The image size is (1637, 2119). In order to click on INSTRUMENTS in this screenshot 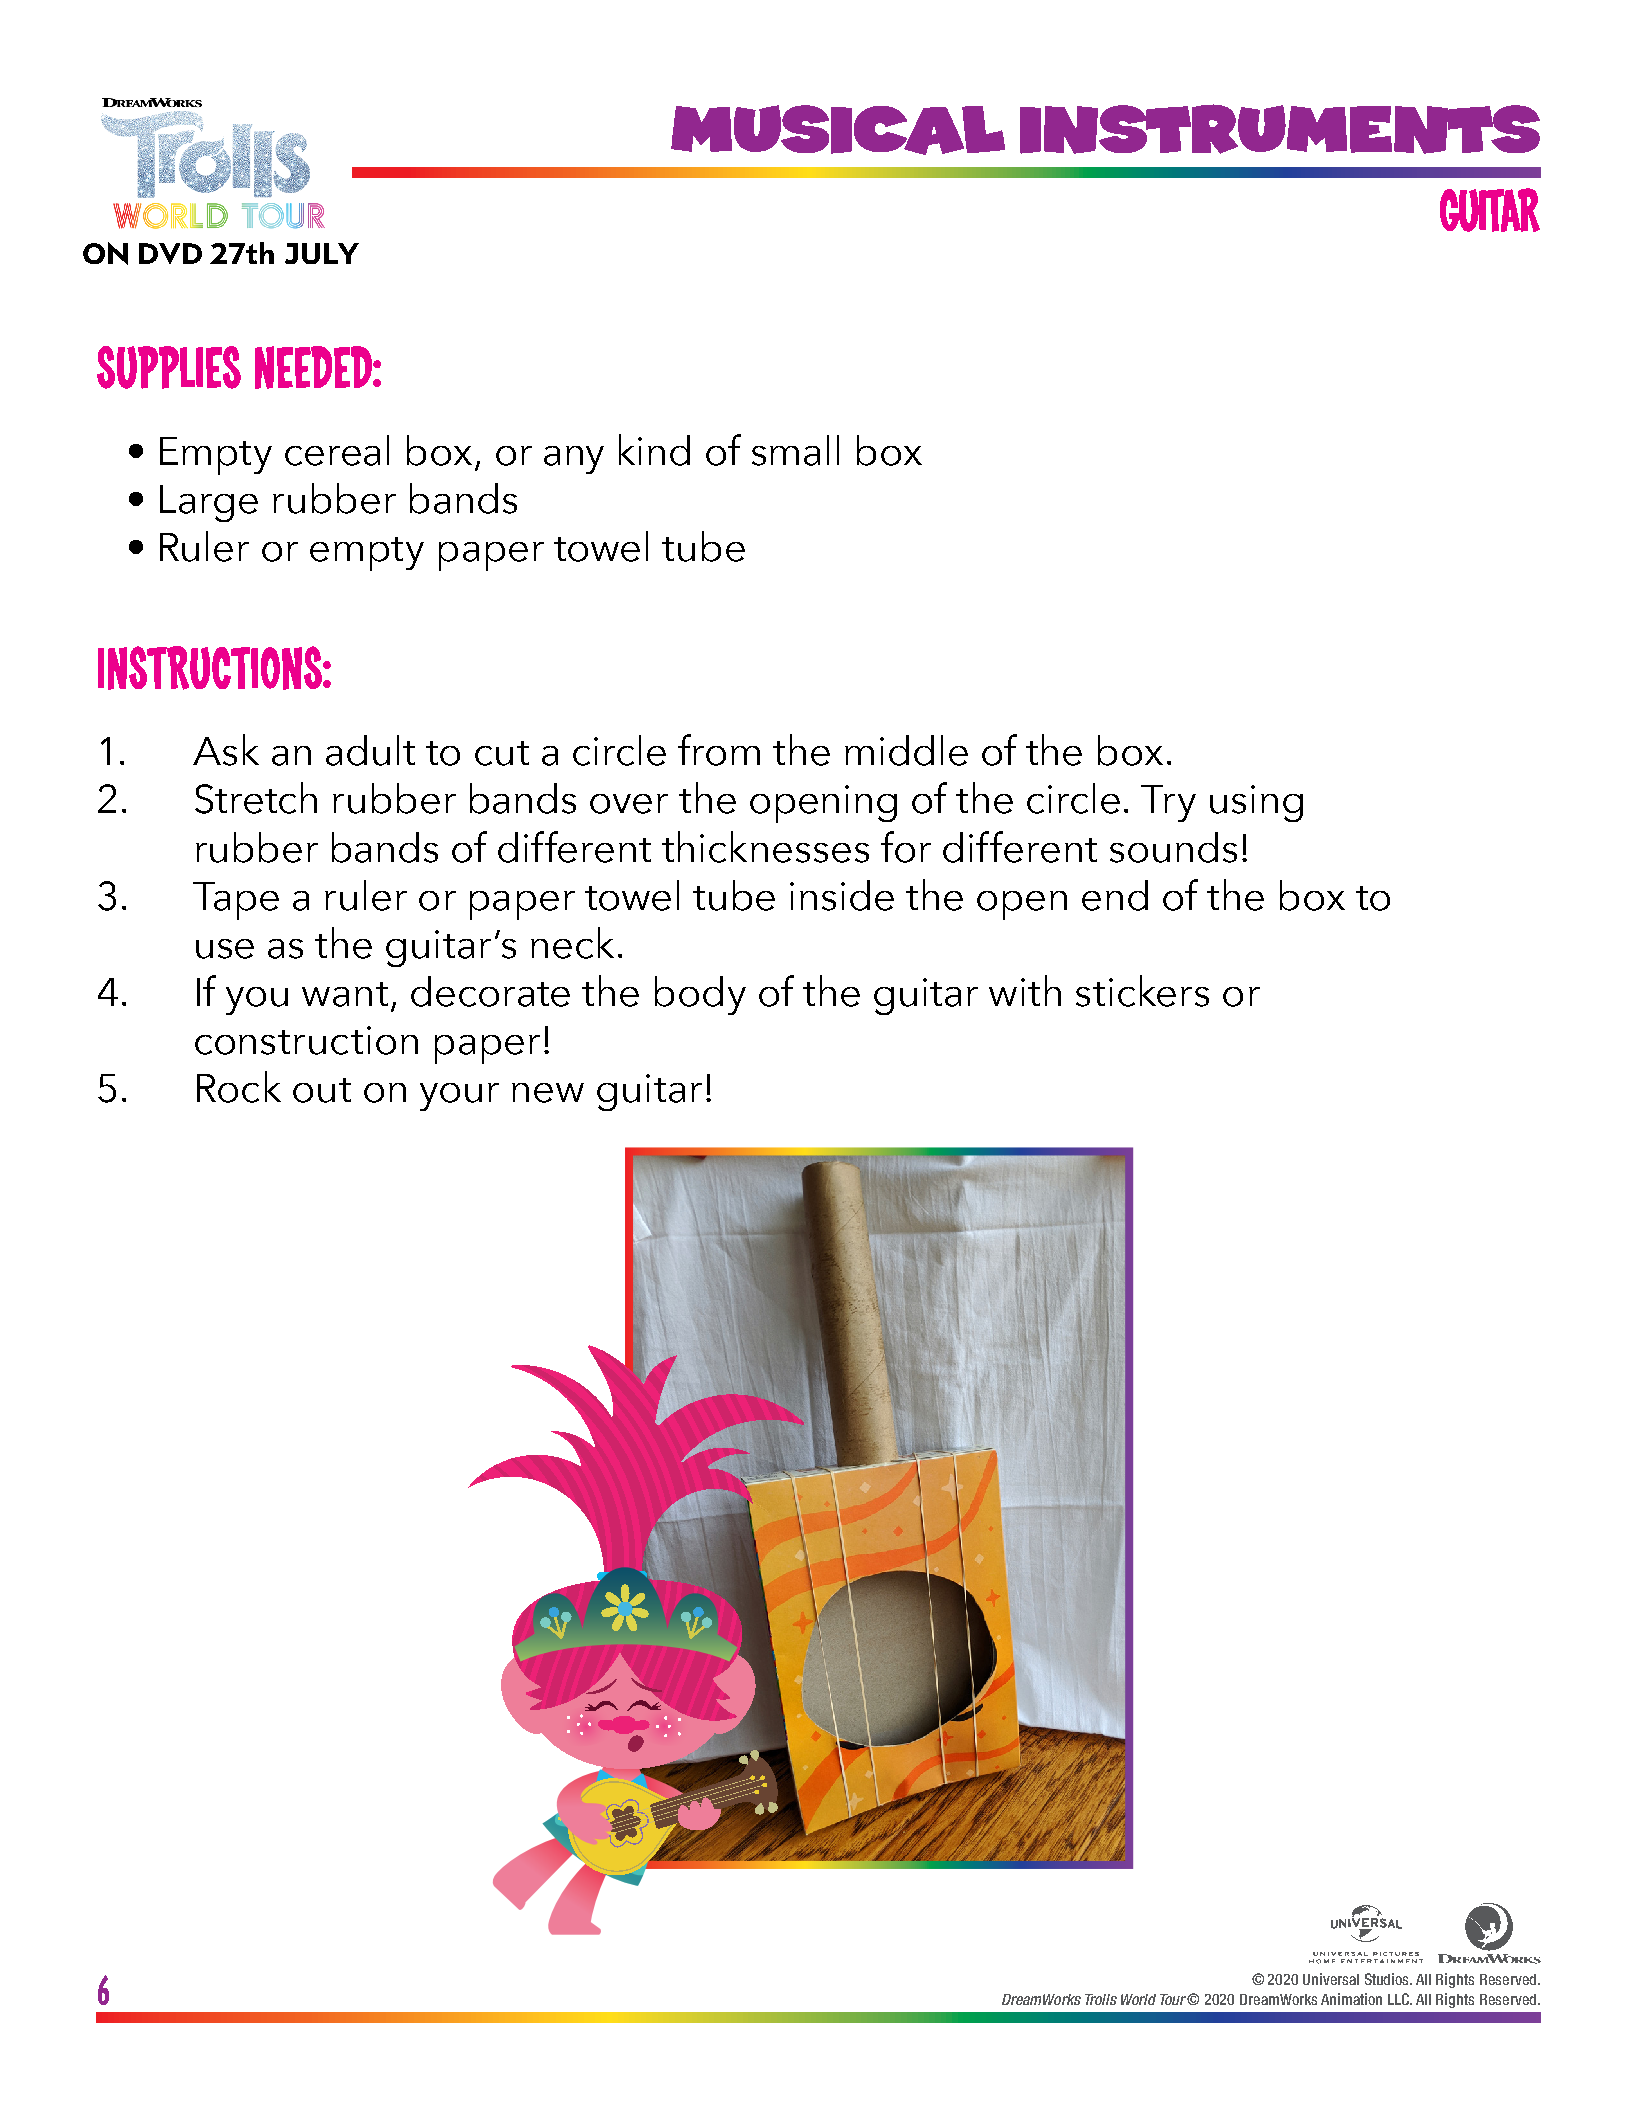, I will do `click(1280, 129)`.
